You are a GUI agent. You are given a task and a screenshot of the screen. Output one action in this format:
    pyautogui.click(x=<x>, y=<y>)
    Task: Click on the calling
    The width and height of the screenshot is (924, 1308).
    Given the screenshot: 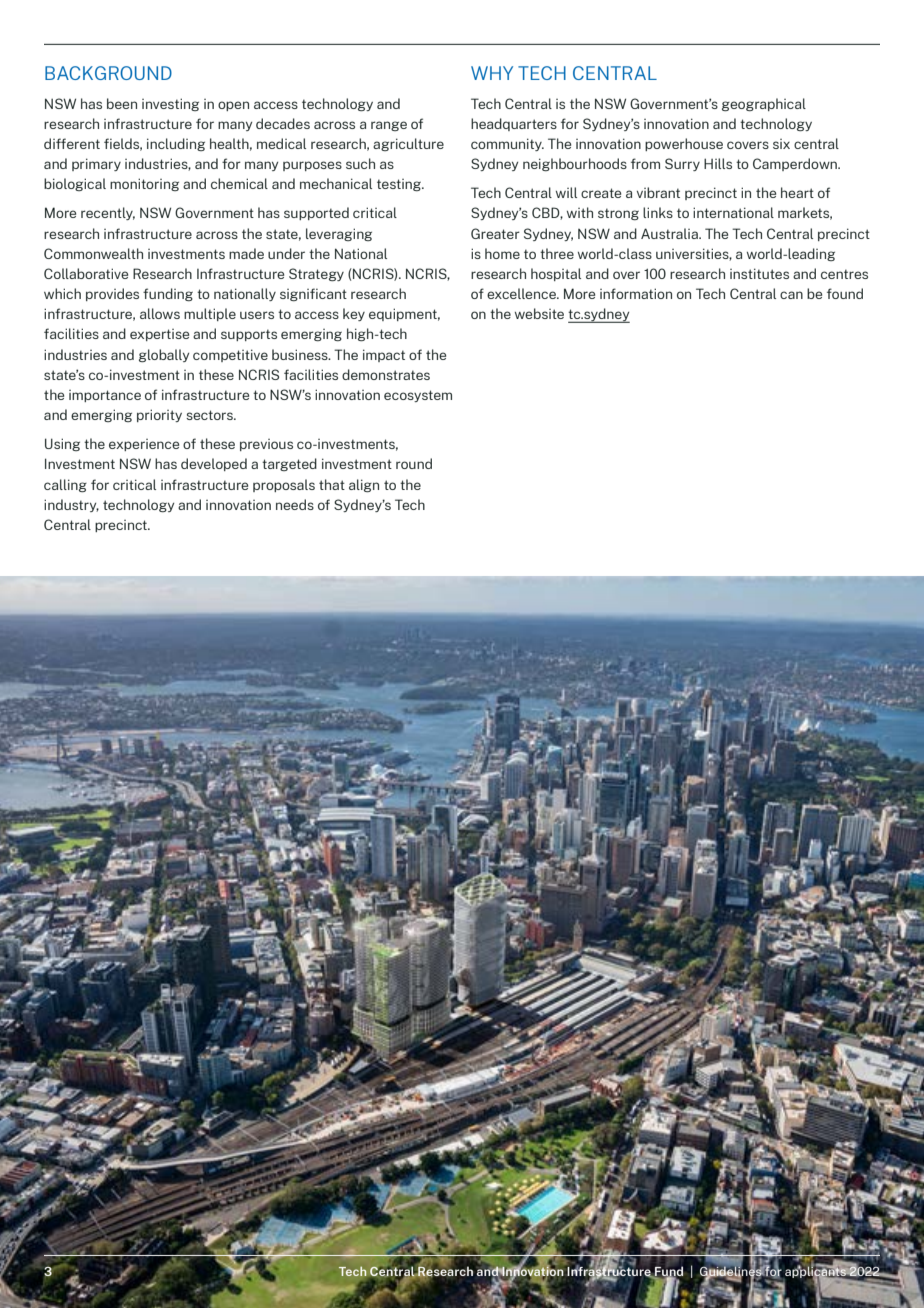 What is the action you would take?
    pyautogui.click(x=65, y=485)
